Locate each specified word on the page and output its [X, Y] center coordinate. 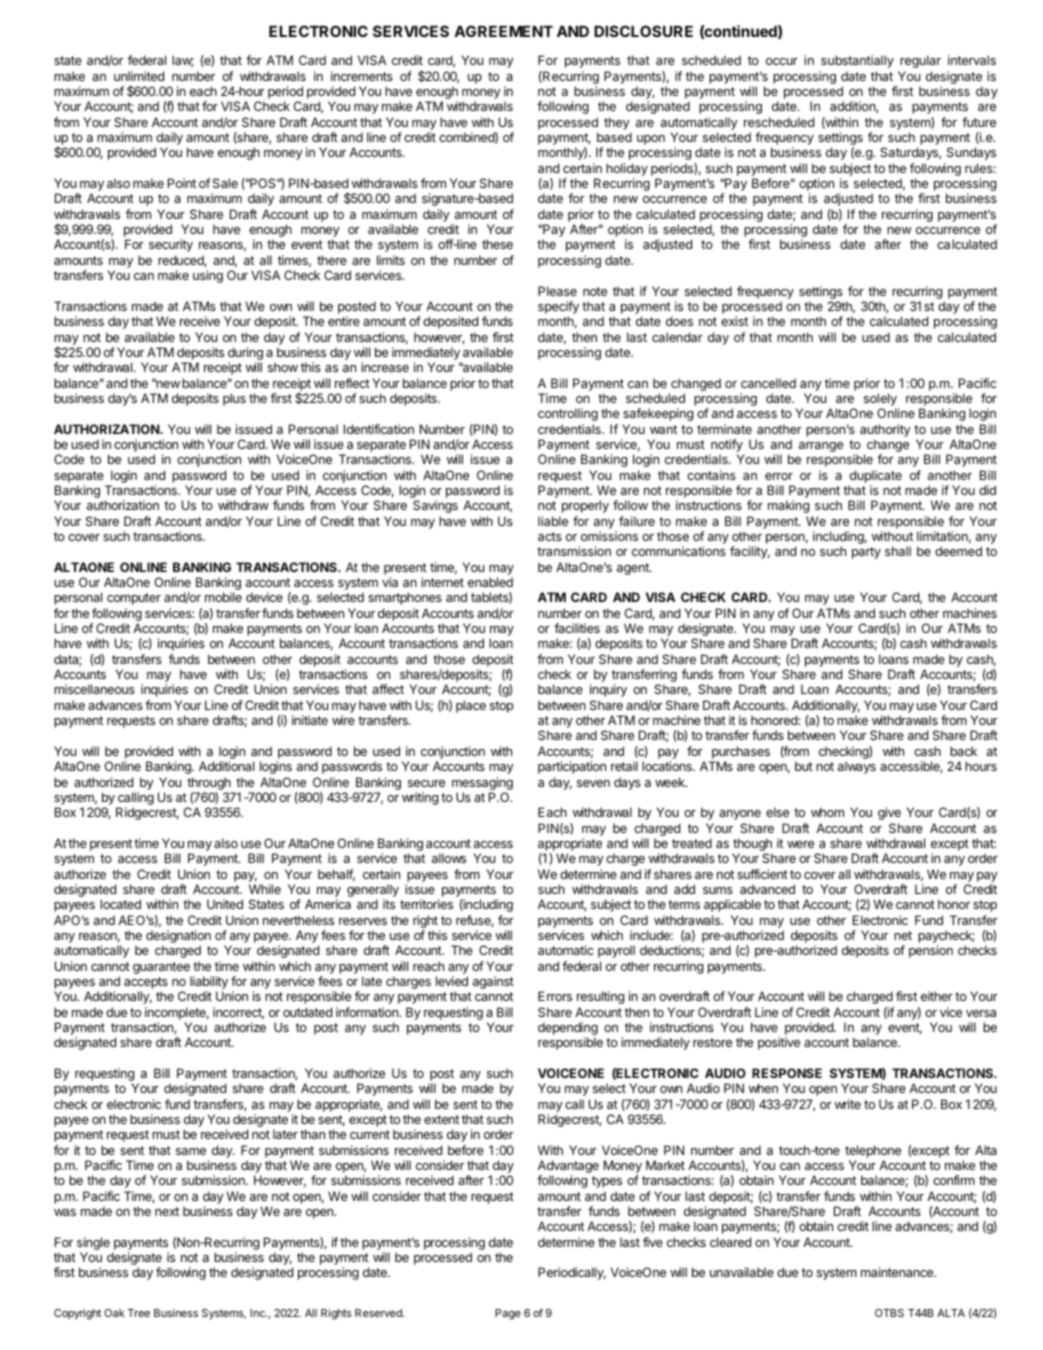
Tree [139, 1313]
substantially [857, 61]
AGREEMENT [503, 31]
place [471, 706]
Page [508, 1314]
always [857, 767]
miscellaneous [94, 689]
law [183, 61]
